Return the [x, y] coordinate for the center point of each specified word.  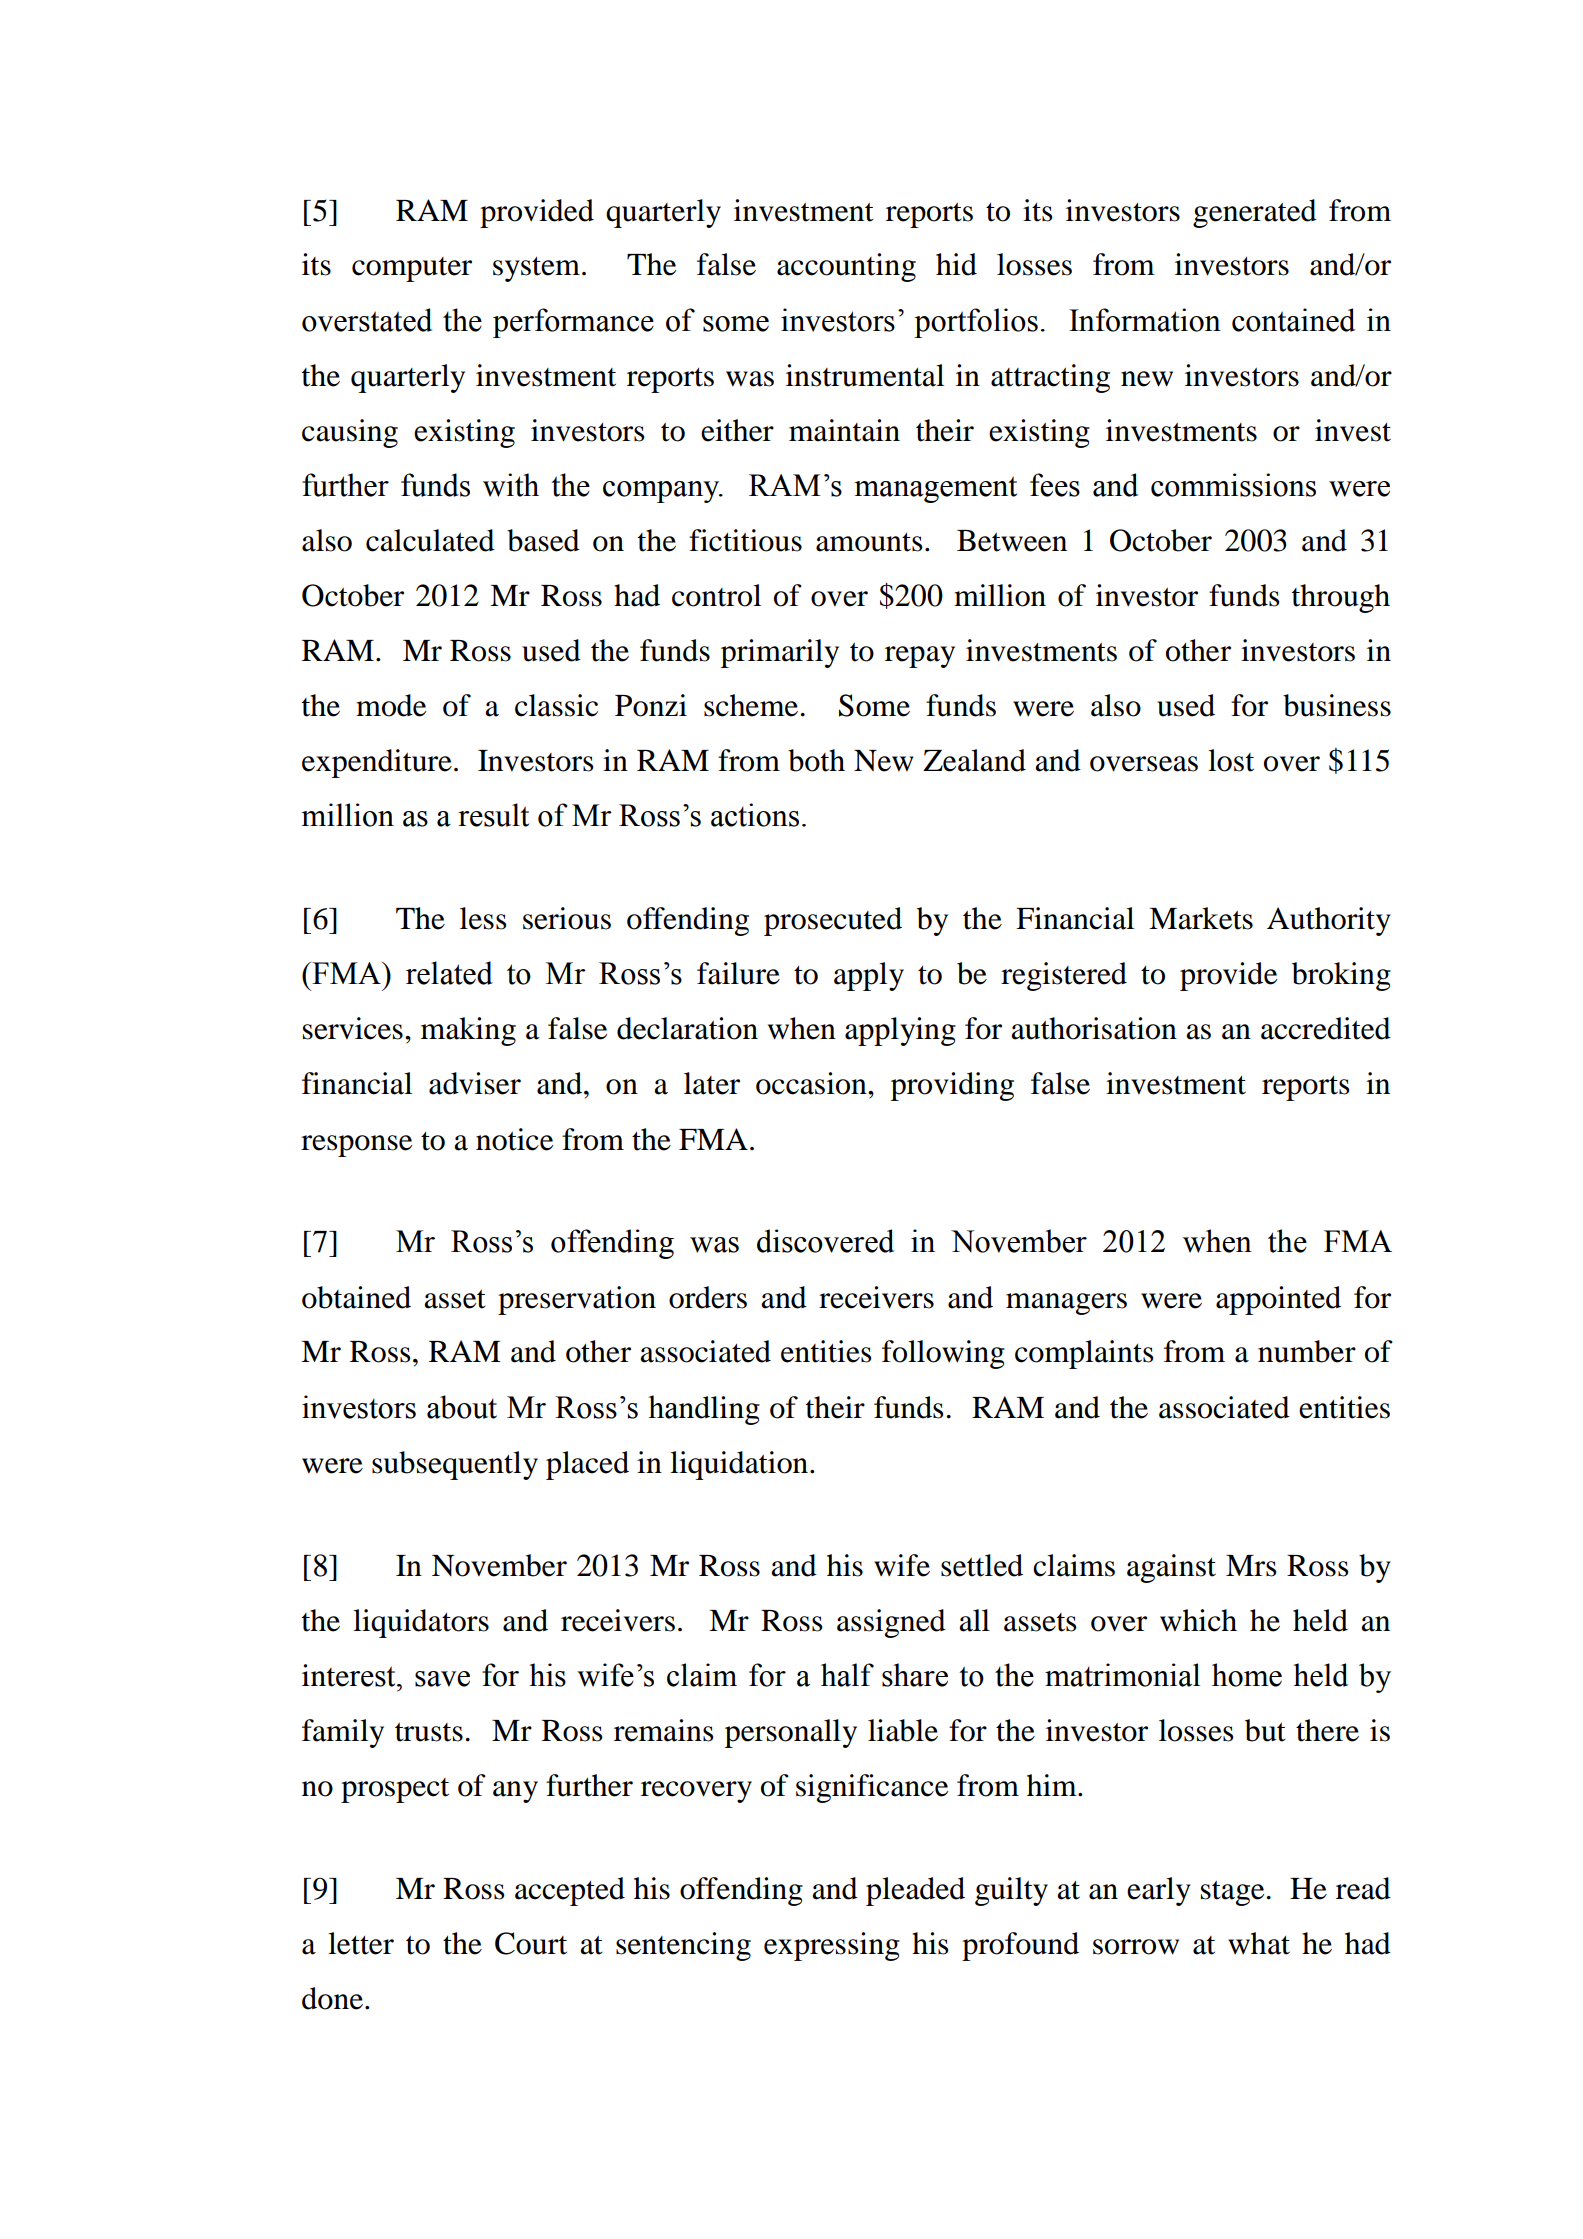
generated [1255, 213]
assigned [891, 1623]
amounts [869, 542]
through [1341, 598]
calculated [430, 540]
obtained [356, 1297]
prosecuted [833, 921]
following [943, 1354]
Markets [1201, 918]
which [1198, 1620]
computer [412, 269]
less [483, 918]
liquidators [421, 1623]
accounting [846, 267]
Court [531, 1943]
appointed [1278, 1300]
